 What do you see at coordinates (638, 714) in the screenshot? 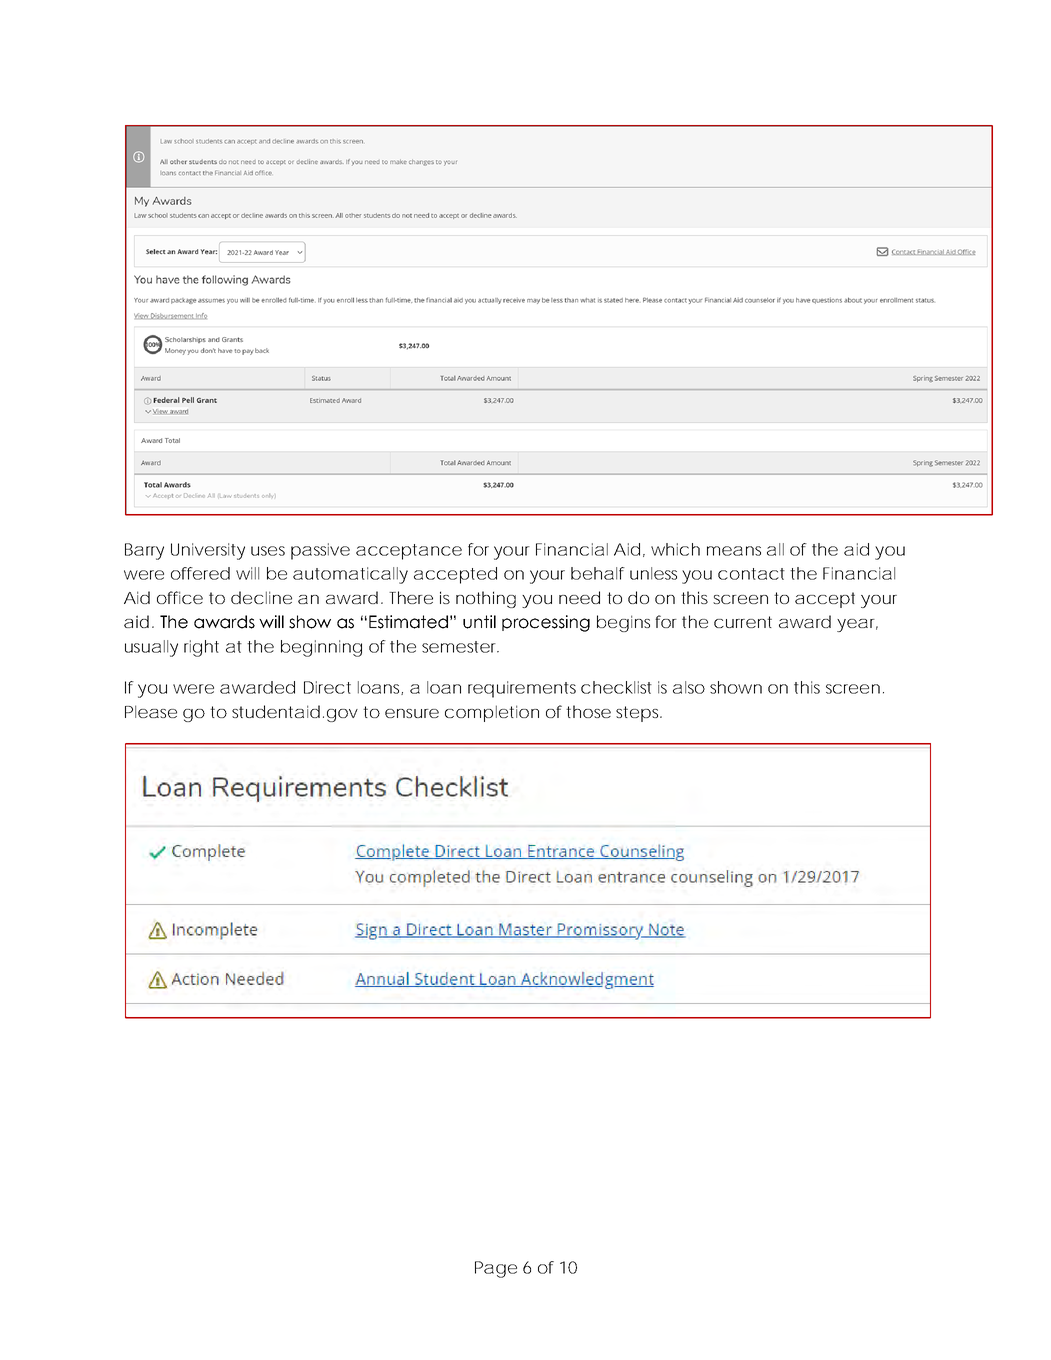
I see `steps` at bounding box center [638, 714].
